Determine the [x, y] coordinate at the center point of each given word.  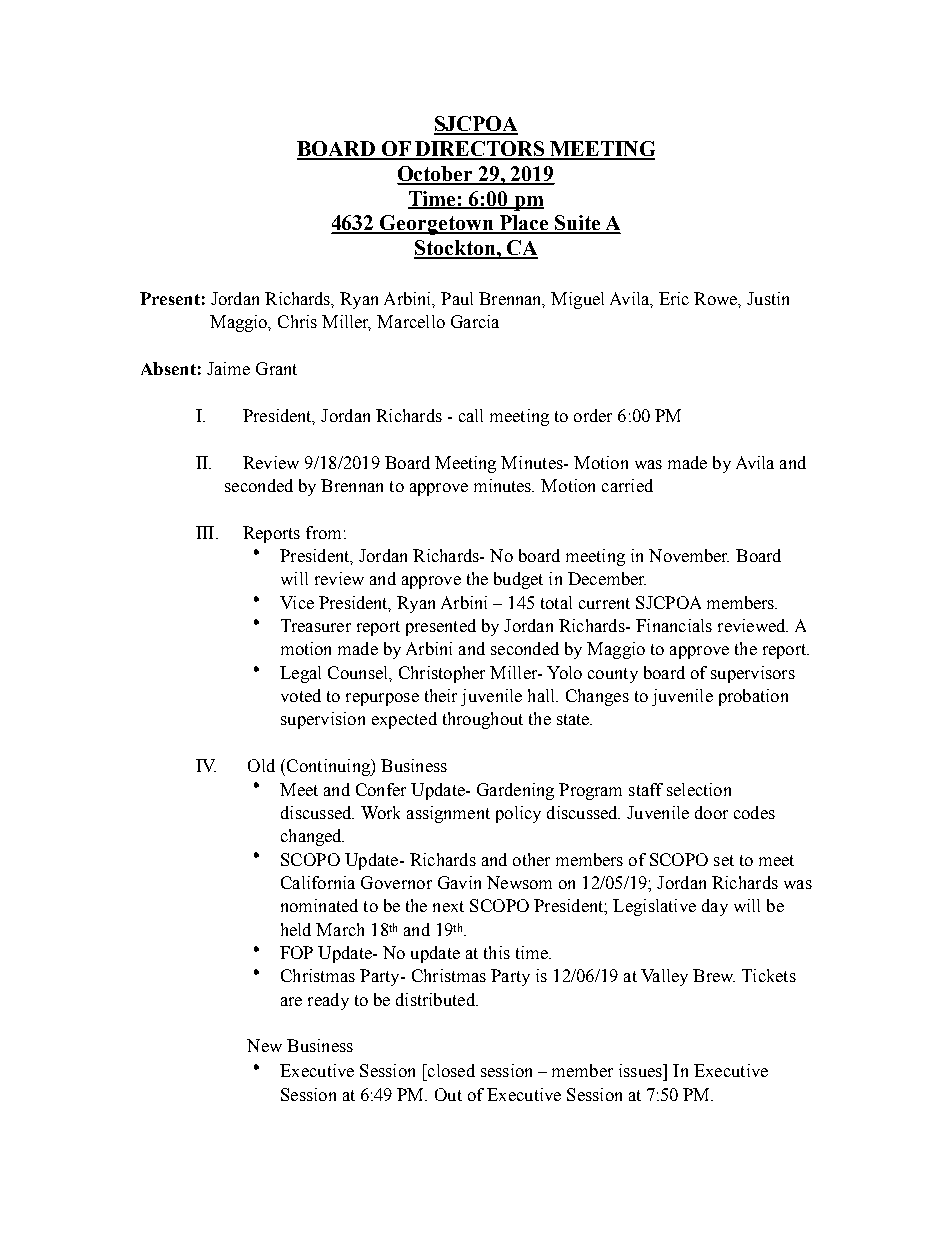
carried [627, 485]
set [724, 860]
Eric [674, 298]
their [441, 695]
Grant [276, 368]
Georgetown [437, 225]
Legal [300, 674]
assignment [448, 814]
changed [312, 837]
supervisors [753, 674]
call [471, 415]
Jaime [228, 368]
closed [450, 1070]
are [291, 1001]
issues [641, 1070]
